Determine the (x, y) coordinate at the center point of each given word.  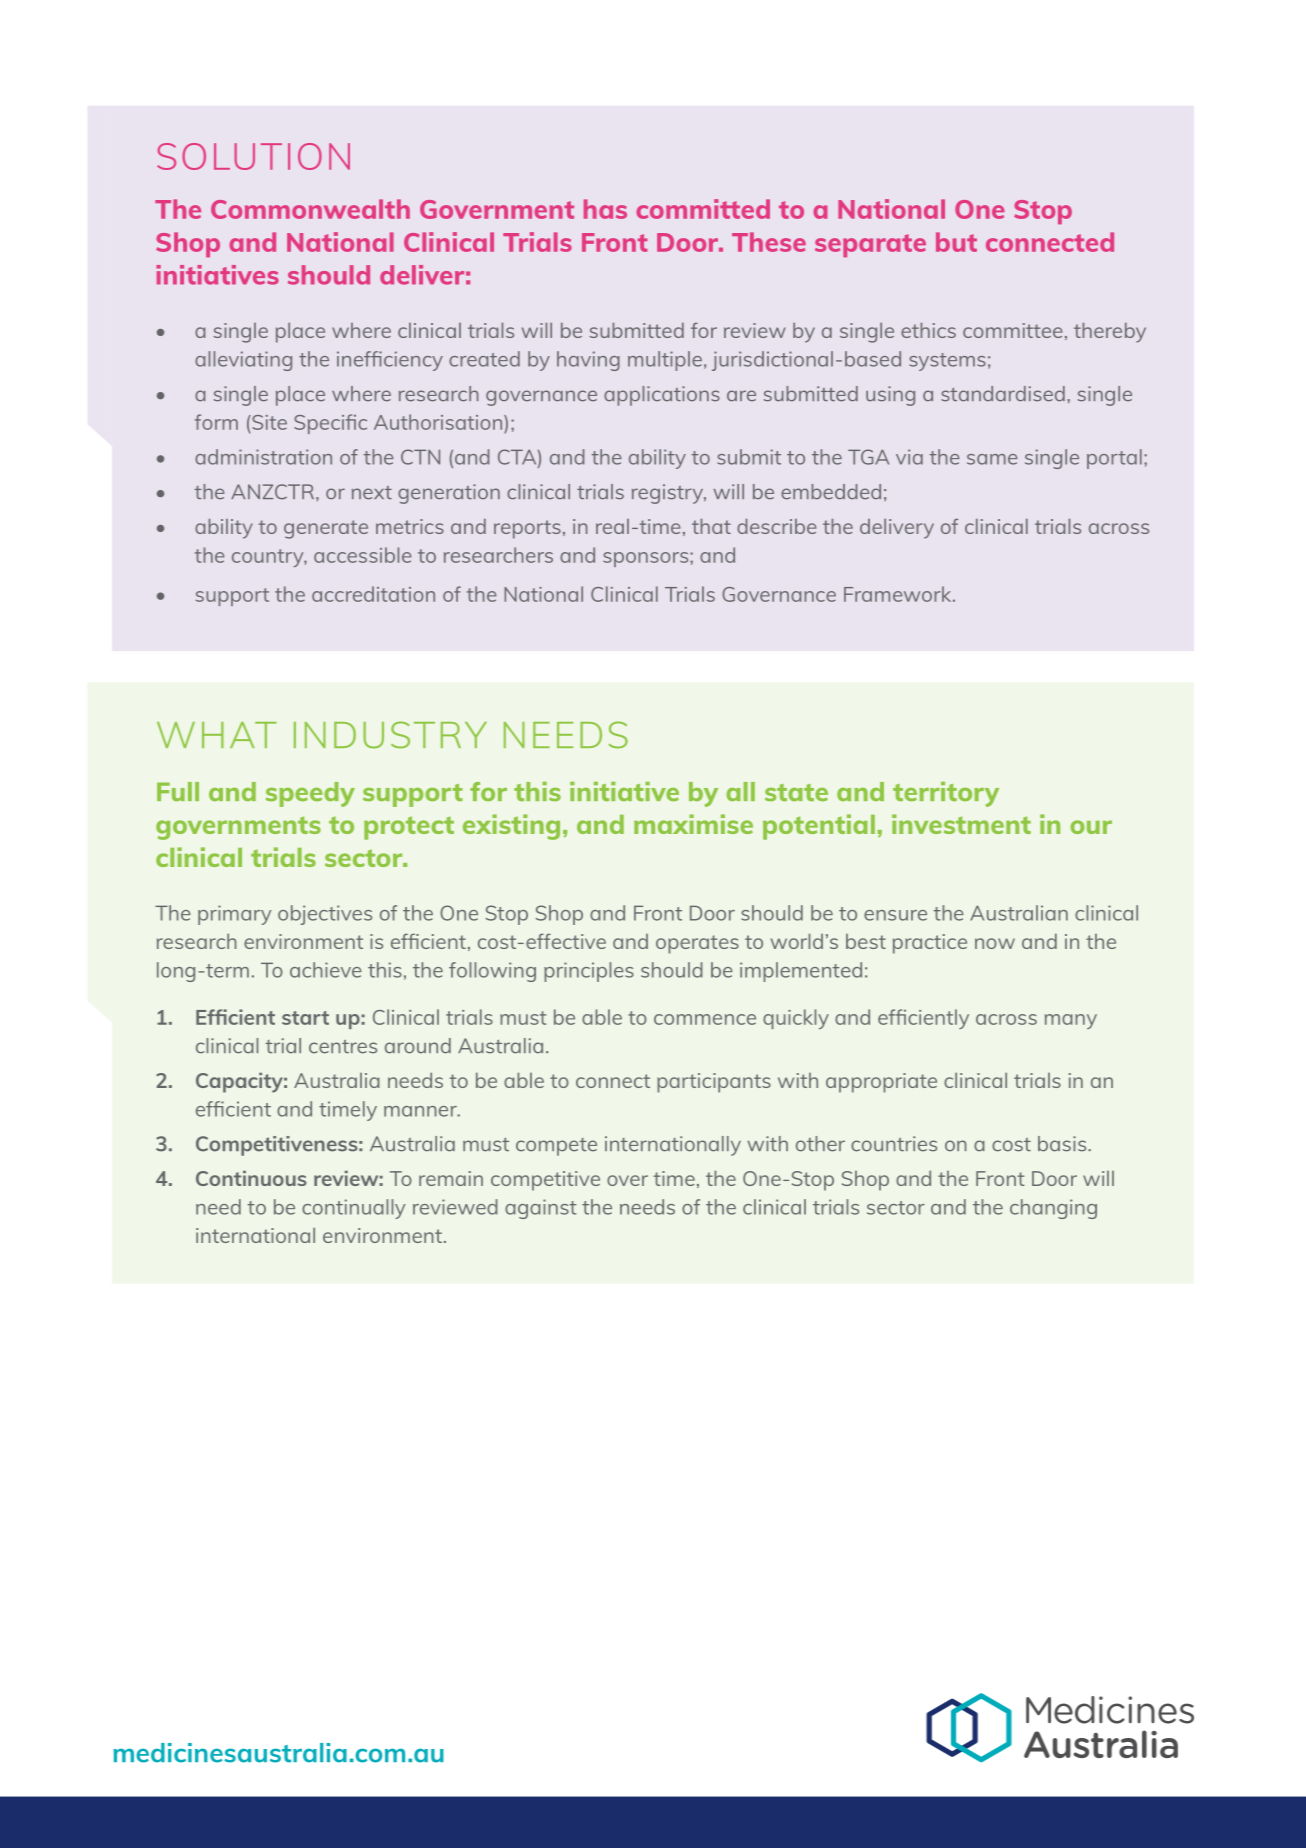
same (992, 459)
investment (961, 824)
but (956, 242)
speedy (310, 794)
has (605, 209)
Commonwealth (310, 209)
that (711, 526)
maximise (693, 824)
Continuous (251, 1178)
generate (326, 529)
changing (1053, 1209)
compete (556, 1147)
